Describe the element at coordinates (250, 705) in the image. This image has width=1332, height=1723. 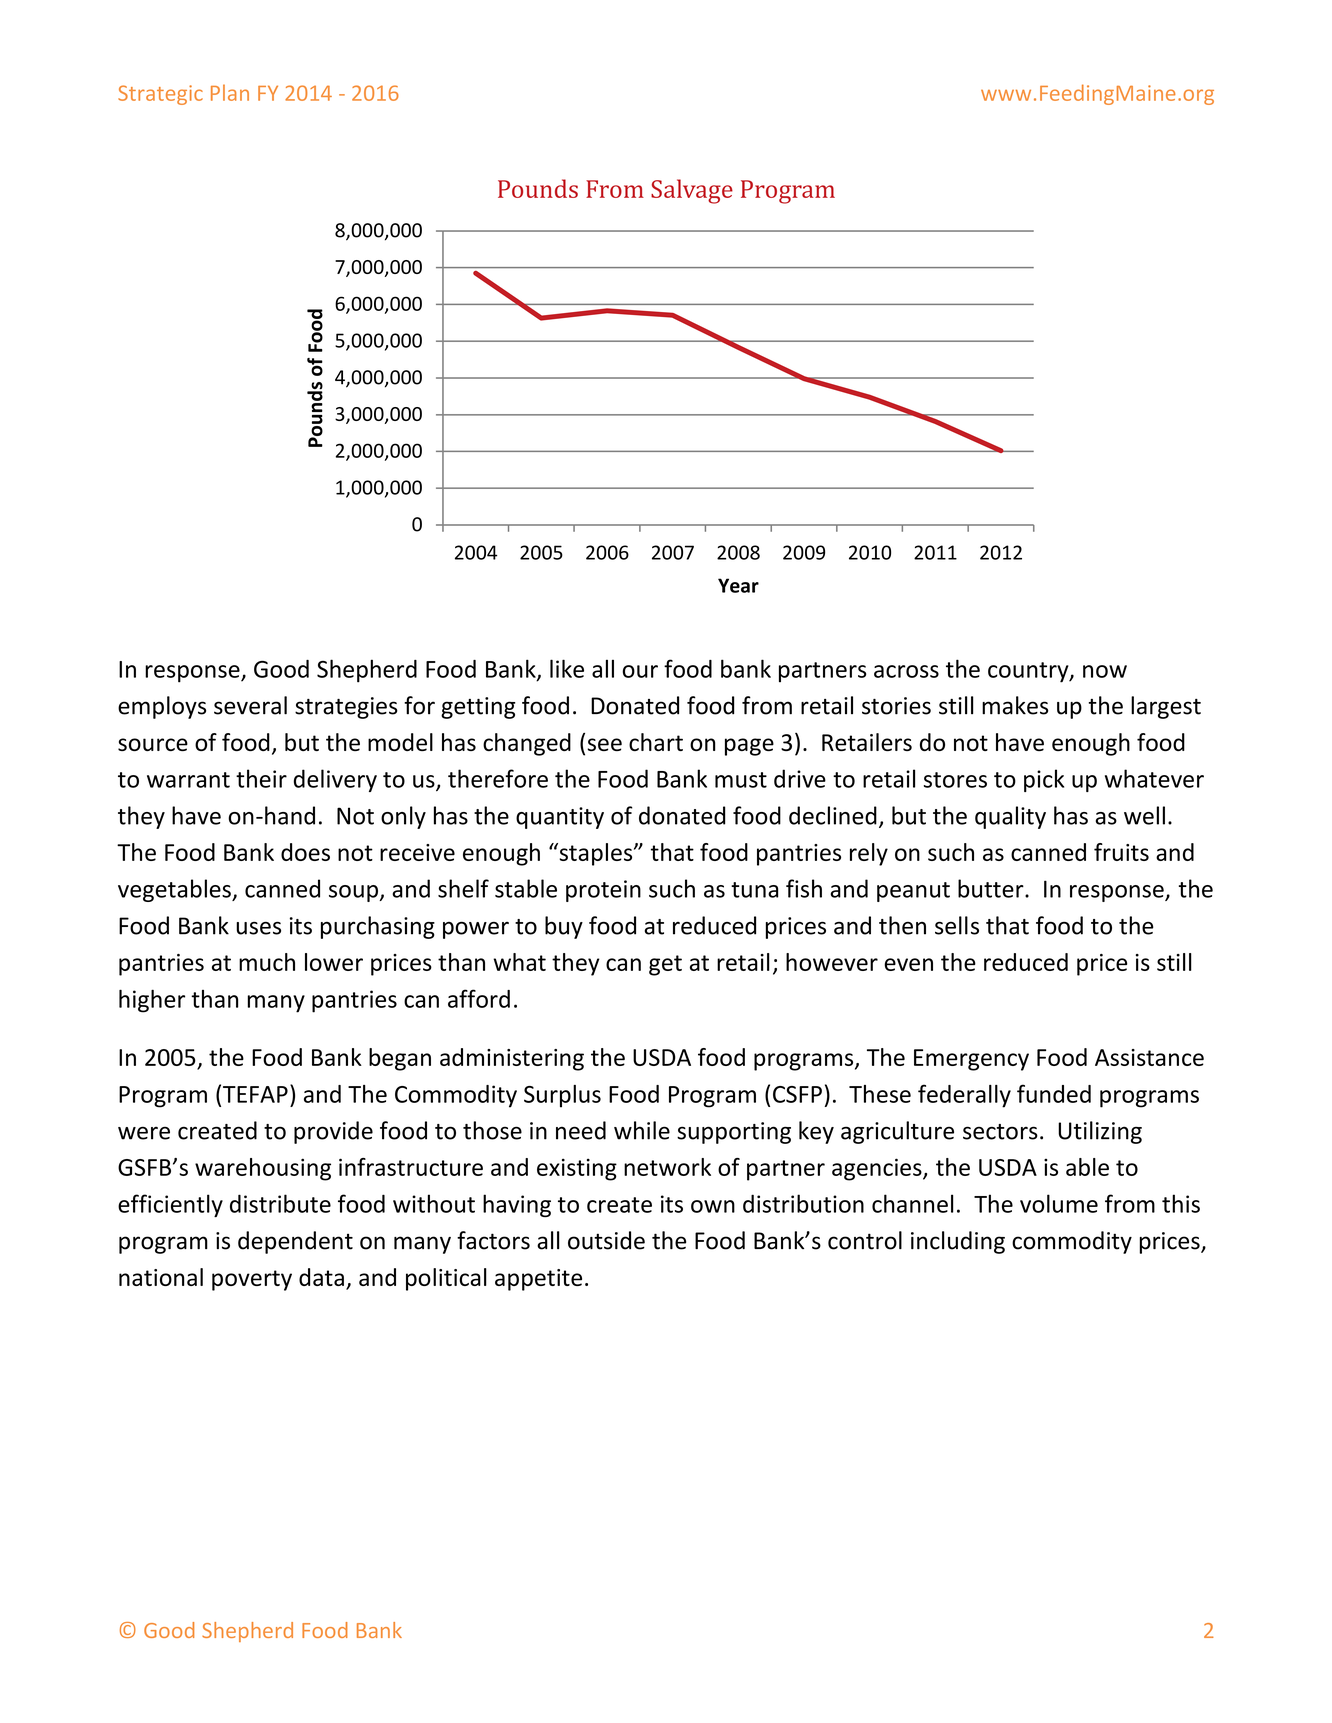
I see `several` at that location.
